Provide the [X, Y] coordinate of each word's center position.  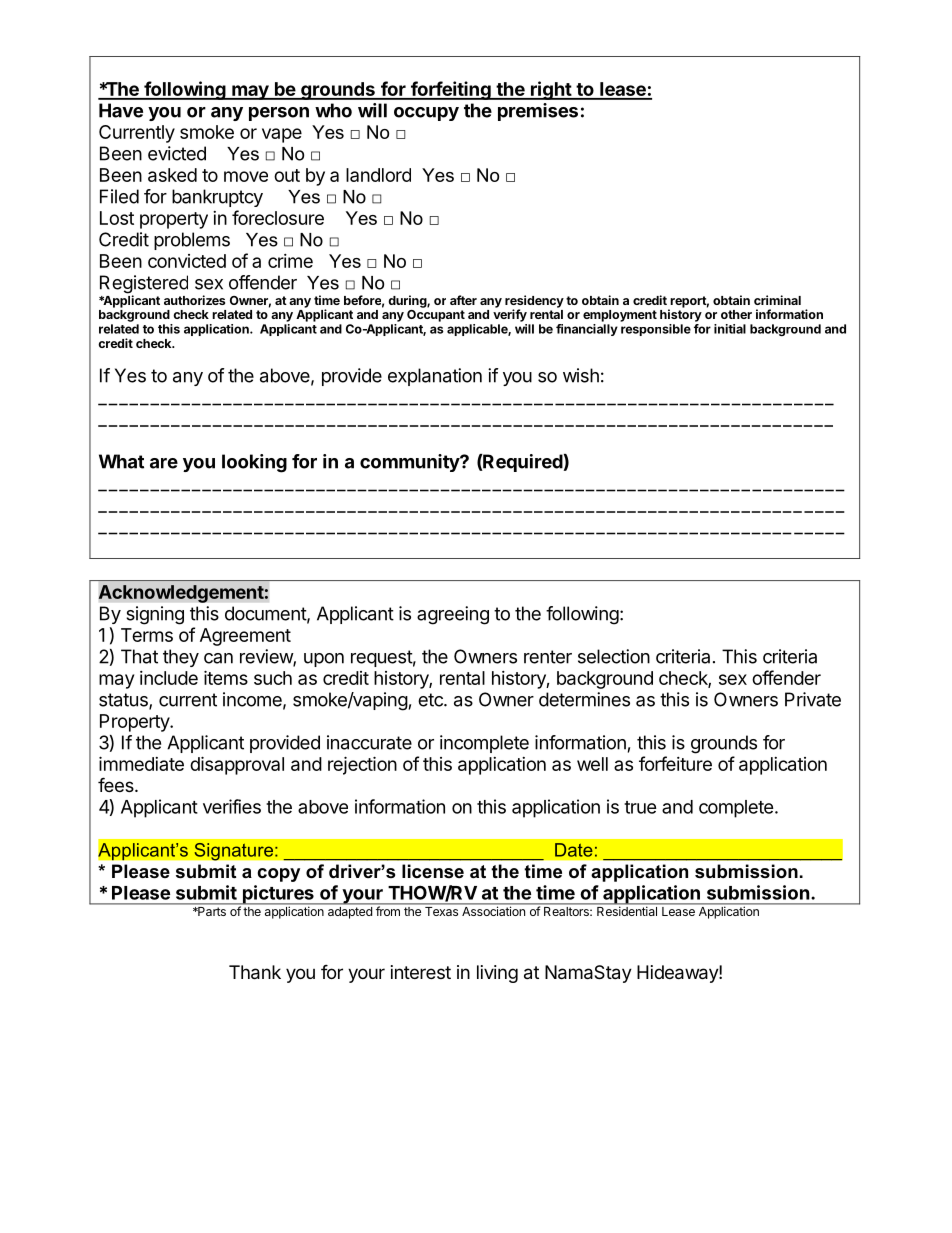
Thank [255, 972]
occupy [426, 114]
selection [614, 656]
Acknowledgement [181, 594]
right [550, 90]
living [497, 974]
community [410, 463]
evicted [177, 153]
